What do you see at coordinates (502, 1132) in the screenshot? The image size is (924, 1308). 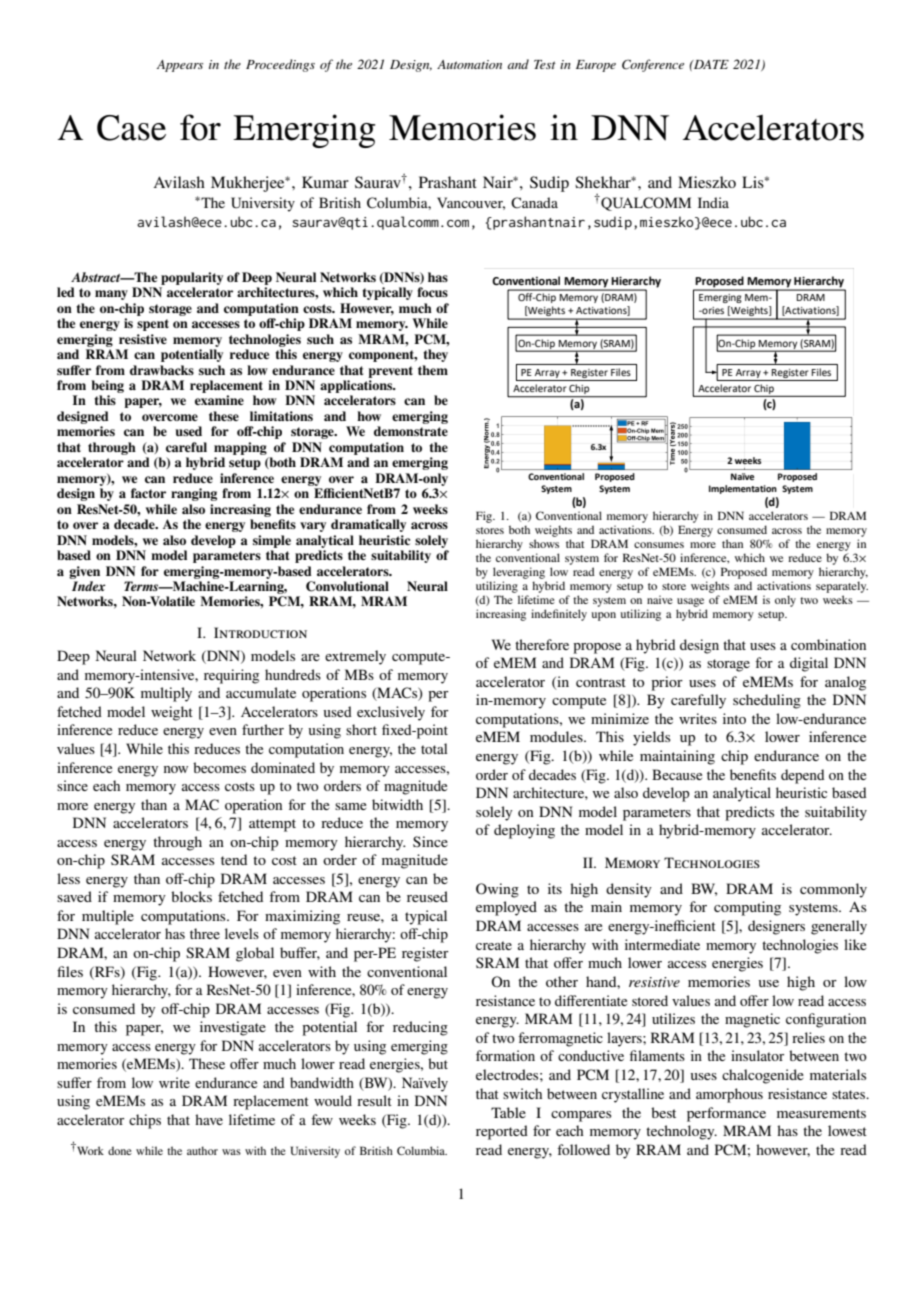 I see `reported` at bounding box center [502, 1132].
